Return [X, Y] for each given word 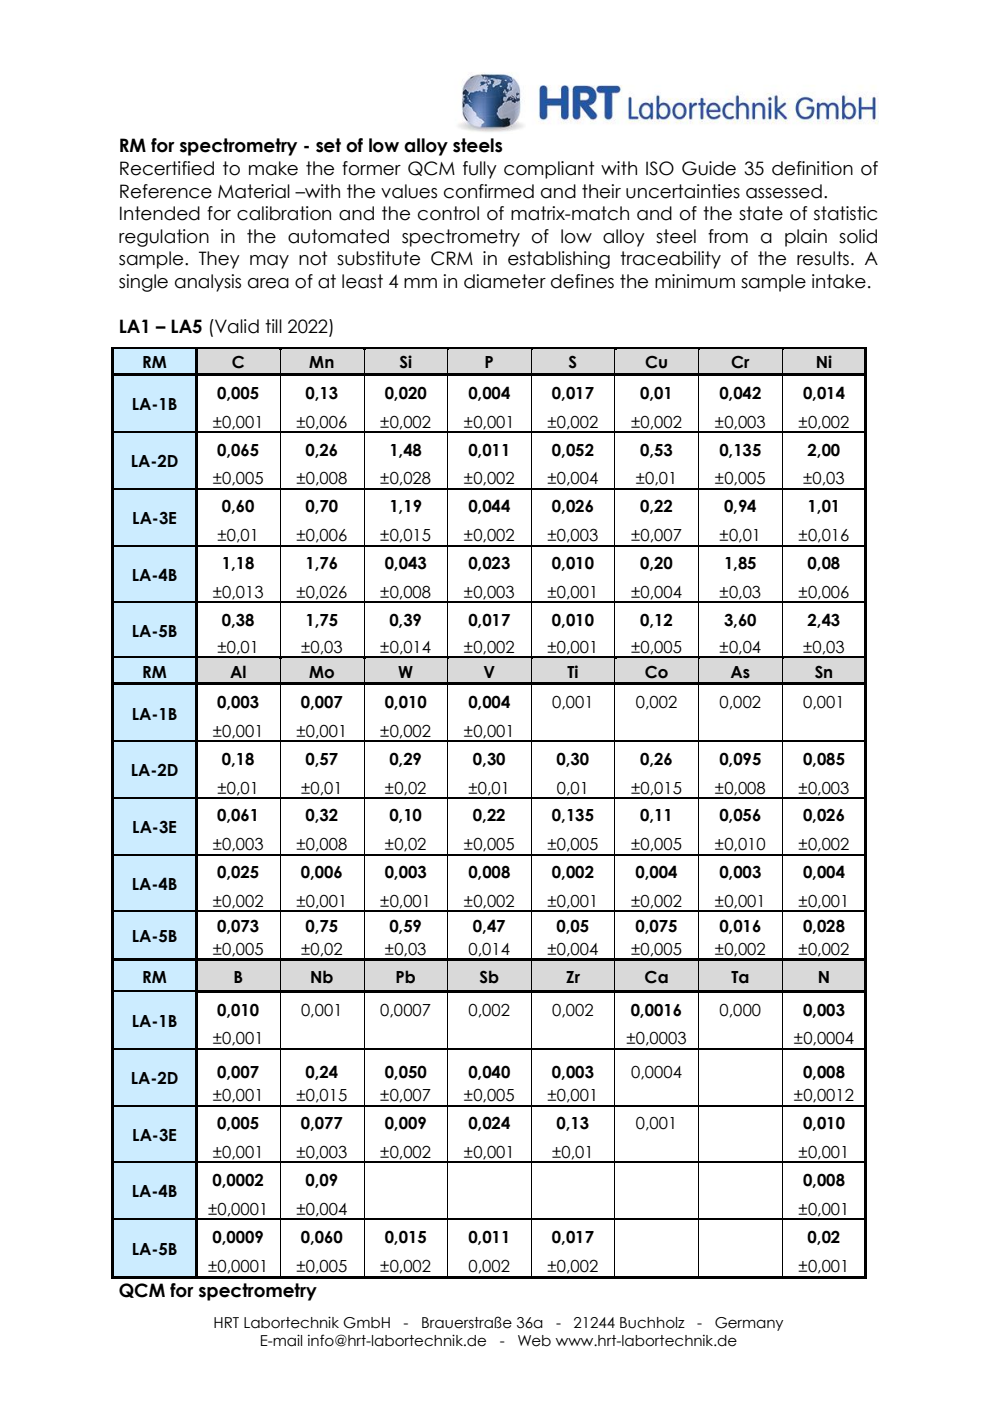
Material [254, 191]
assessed [784, 191]
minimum [695, 281]
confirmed [489, 191]
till [273, 326]
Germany [749, 1324]
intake [839, 281]
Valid [236, 326]
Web [534, 1341]
